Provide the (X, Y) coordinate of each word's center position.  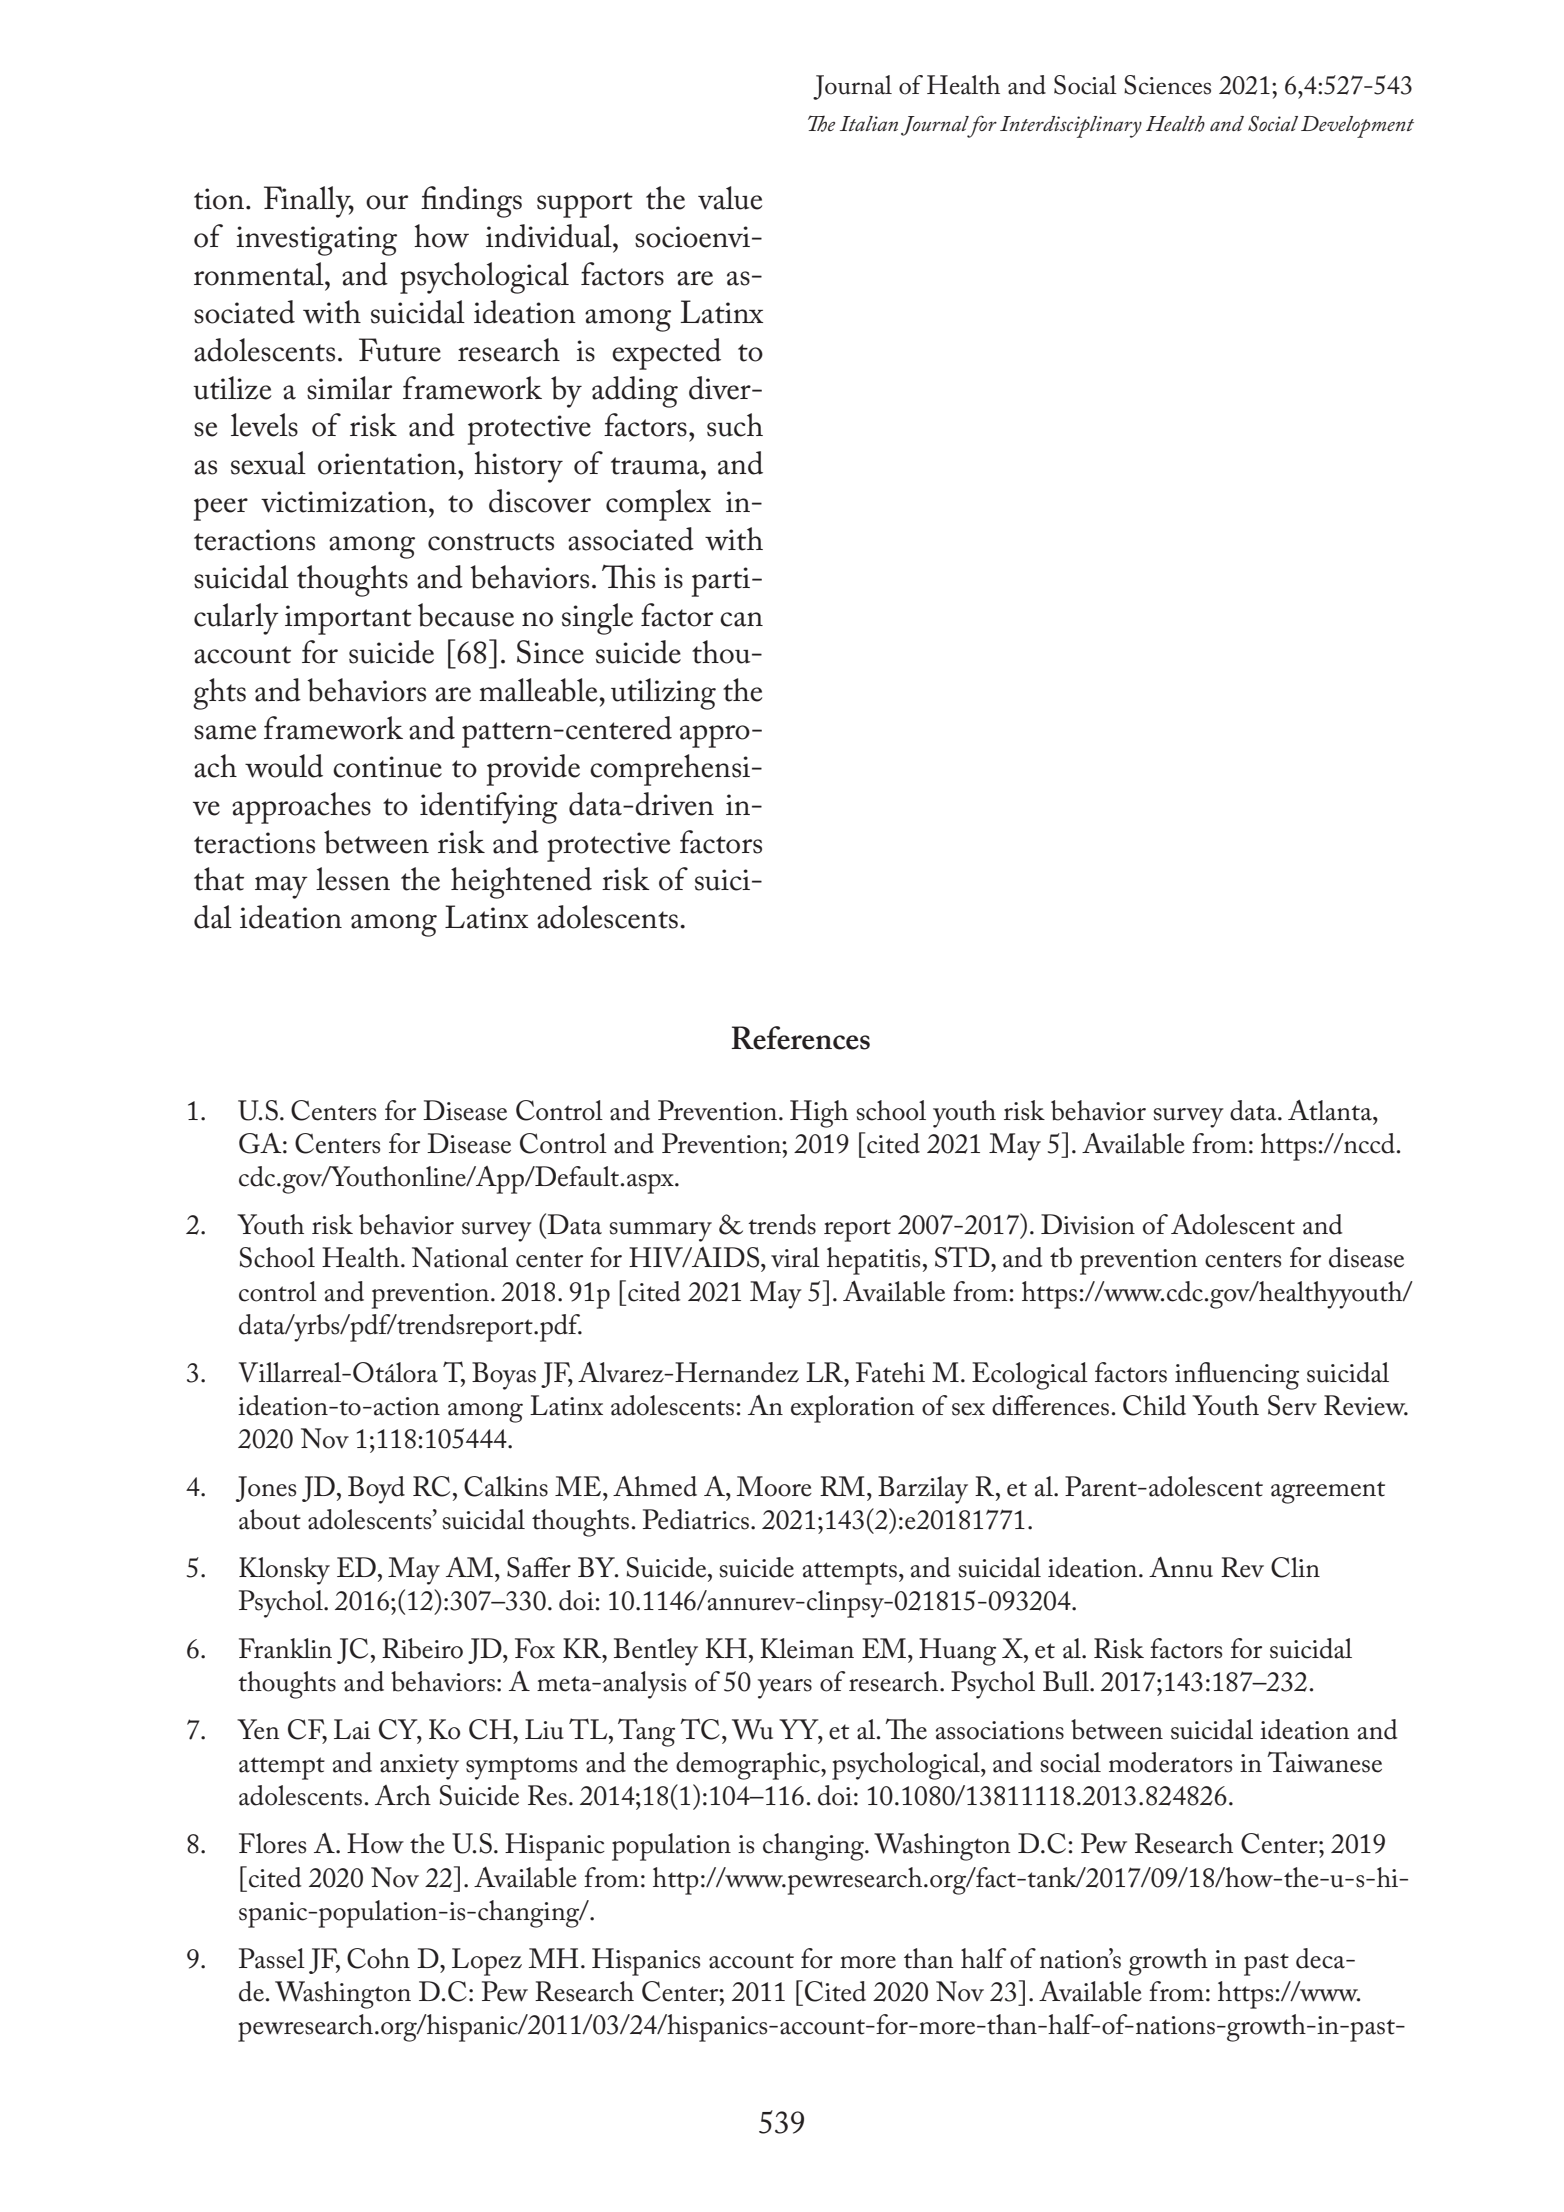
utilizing (663, 694)
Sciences (1167, 85)
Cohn (378, 1958)
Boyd (376, 1490)
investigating (316, 241)
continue (387, 767)
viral (795, 1257)
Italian (869, 123)
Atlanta (1331, 1110)
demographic (749, 1766)
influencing (1237, 1376)
